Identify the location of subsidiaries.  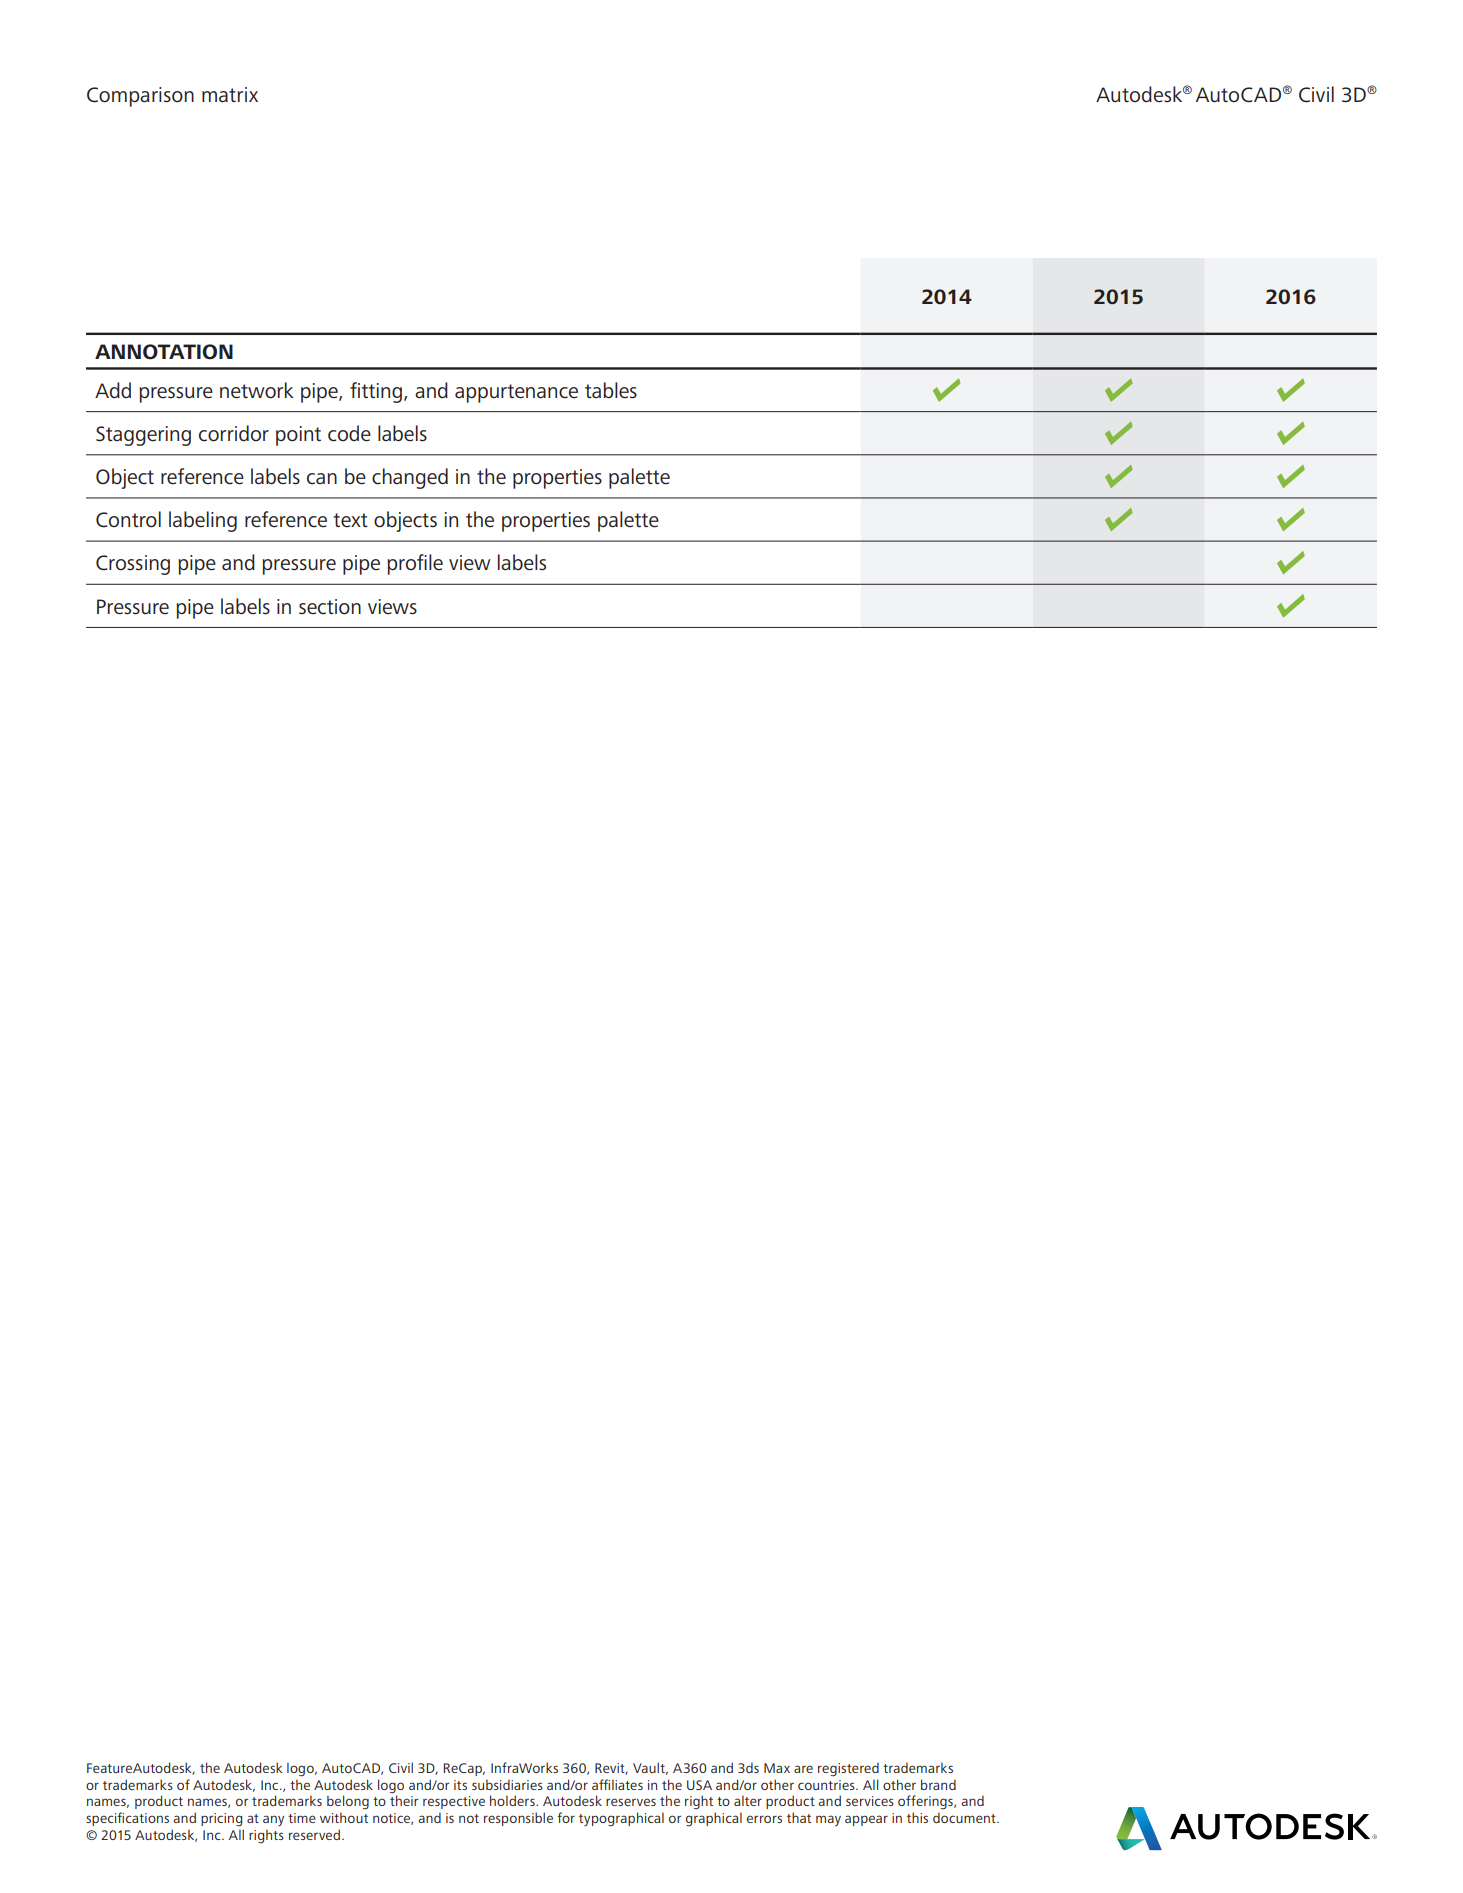
(507, 1784).
